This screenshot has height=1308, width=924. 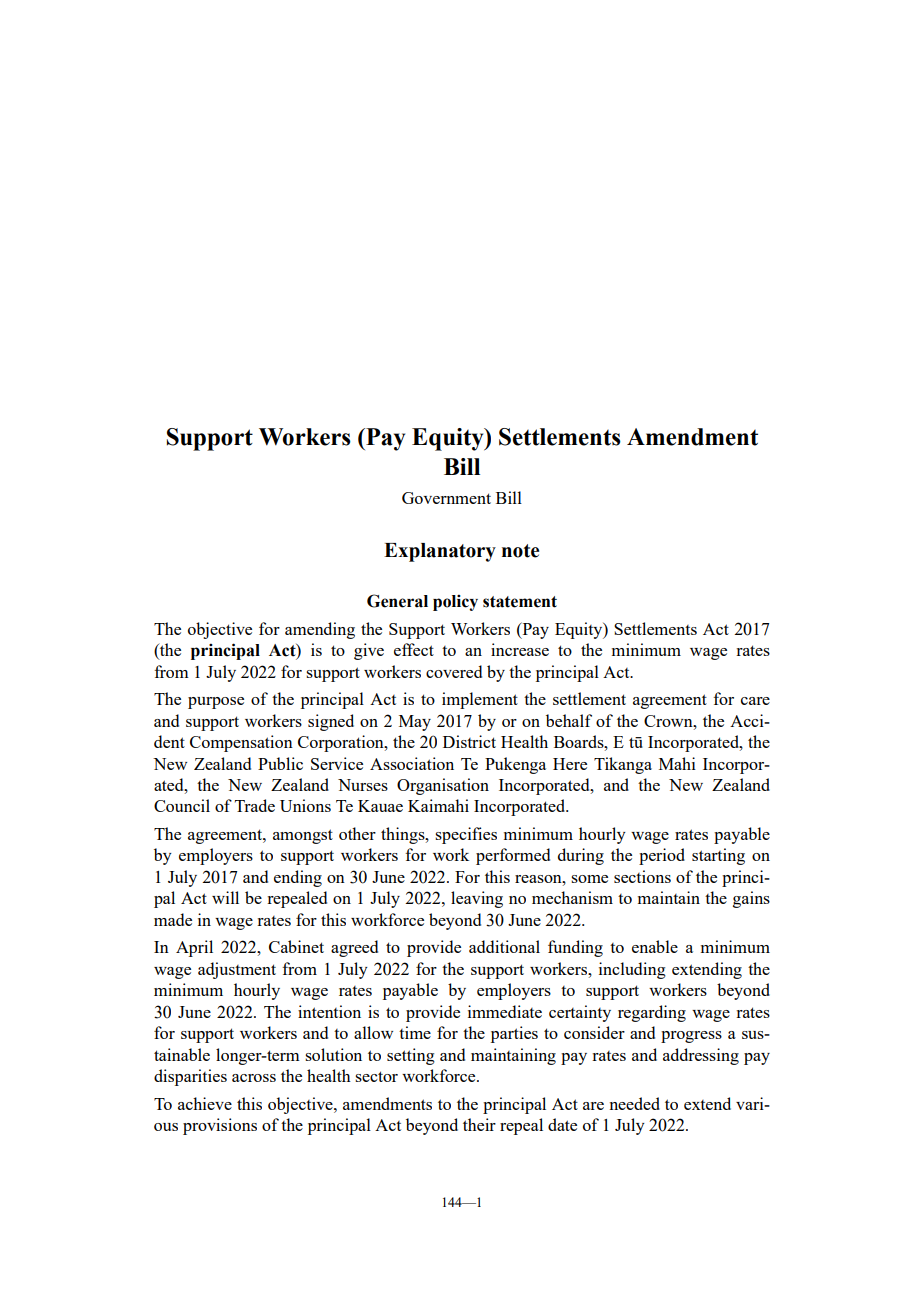 I want to click on covered, so click(x=454, y=671).
